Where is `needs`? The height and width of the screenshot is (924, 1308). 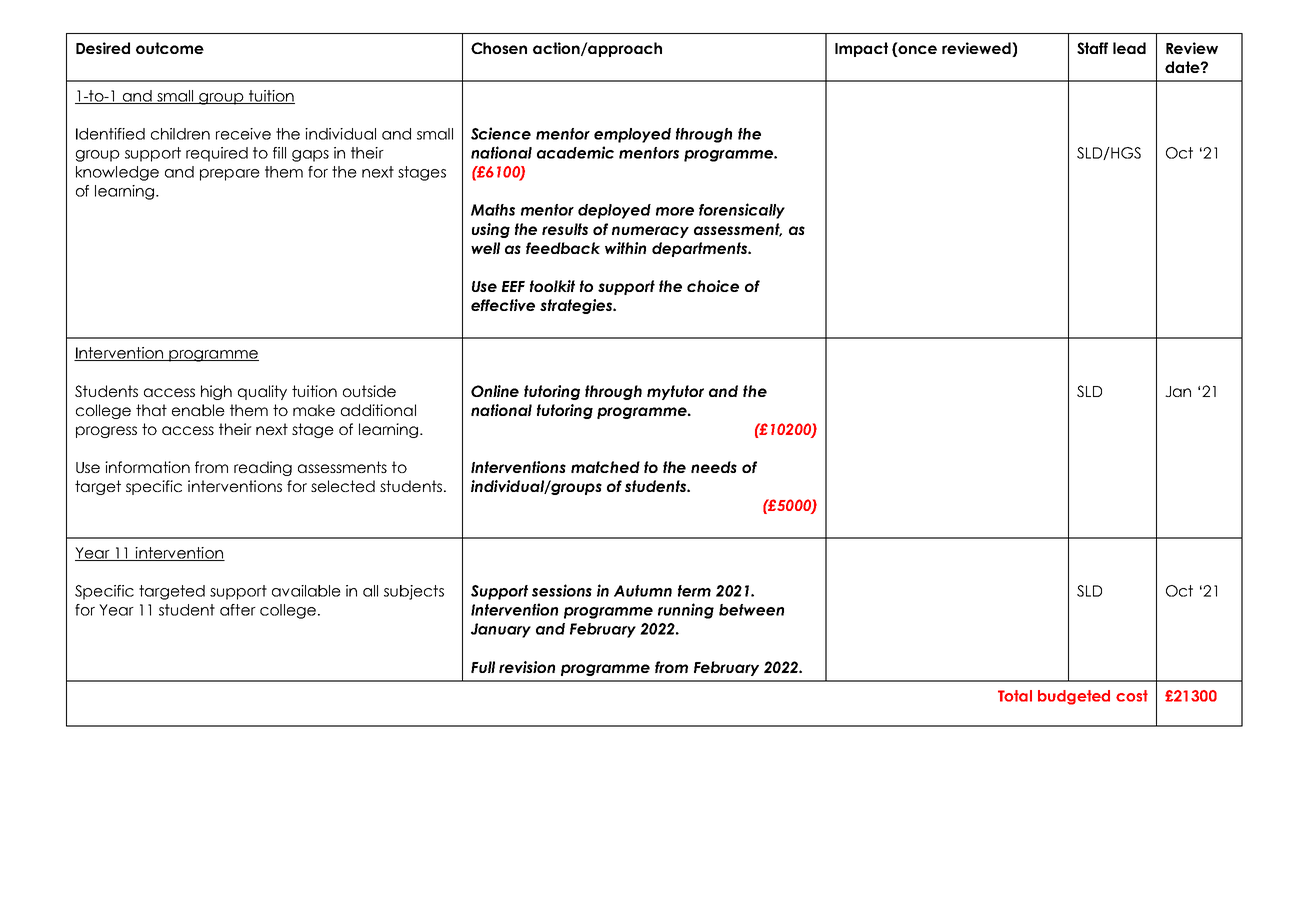
needs is located at coordinates (714, 467).
